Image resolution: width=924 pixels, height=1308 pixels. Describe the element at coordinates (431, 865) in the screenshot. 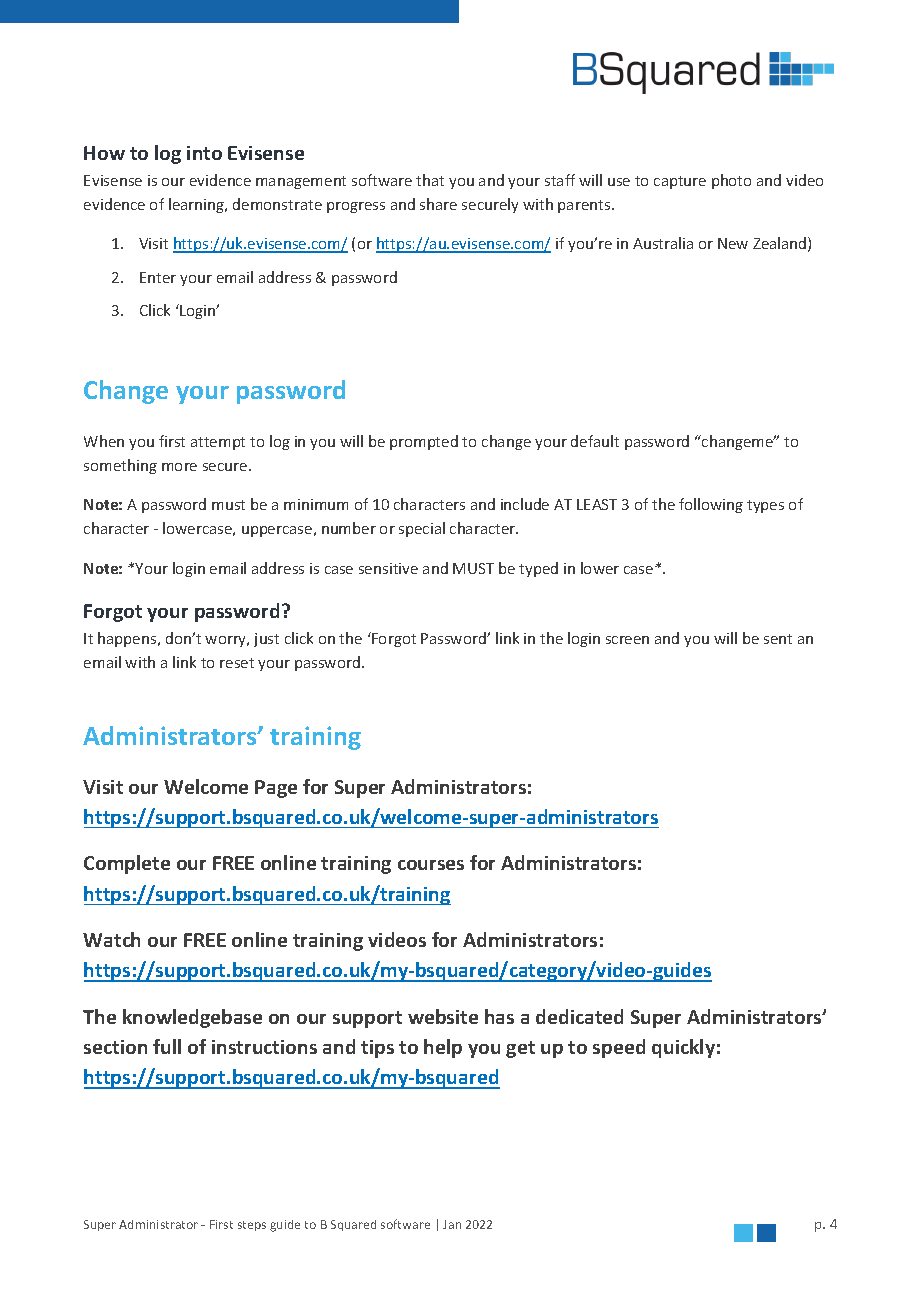

I see `courses` at that location.
